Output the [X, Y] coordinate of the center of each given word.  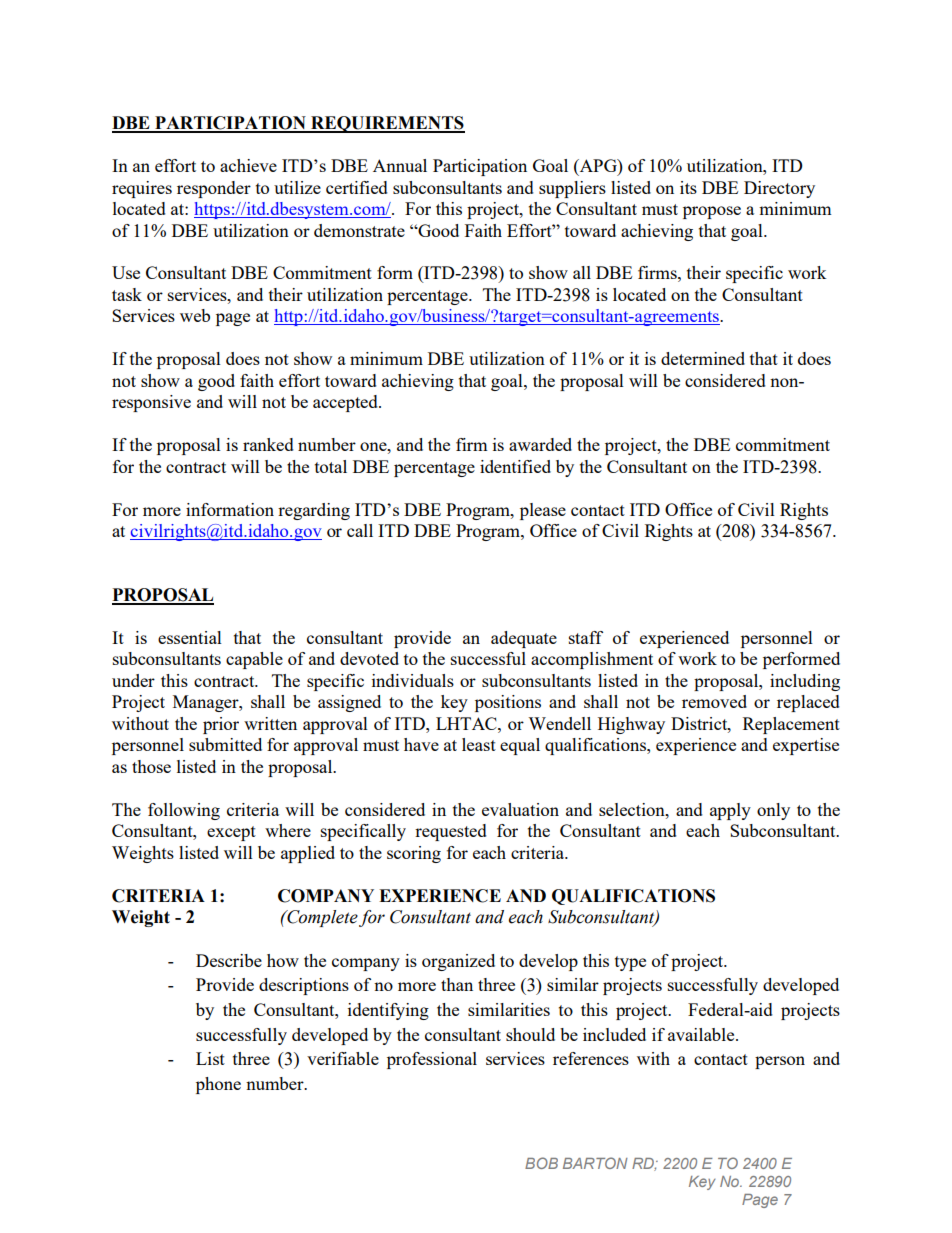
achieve [248, 165]
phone [218, 1085]
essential [190, 637]
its [688, 187]
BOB [541, 1163]
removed [714, 701]
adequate [524, 639]
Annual [400, 165]
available [702, 1034]
